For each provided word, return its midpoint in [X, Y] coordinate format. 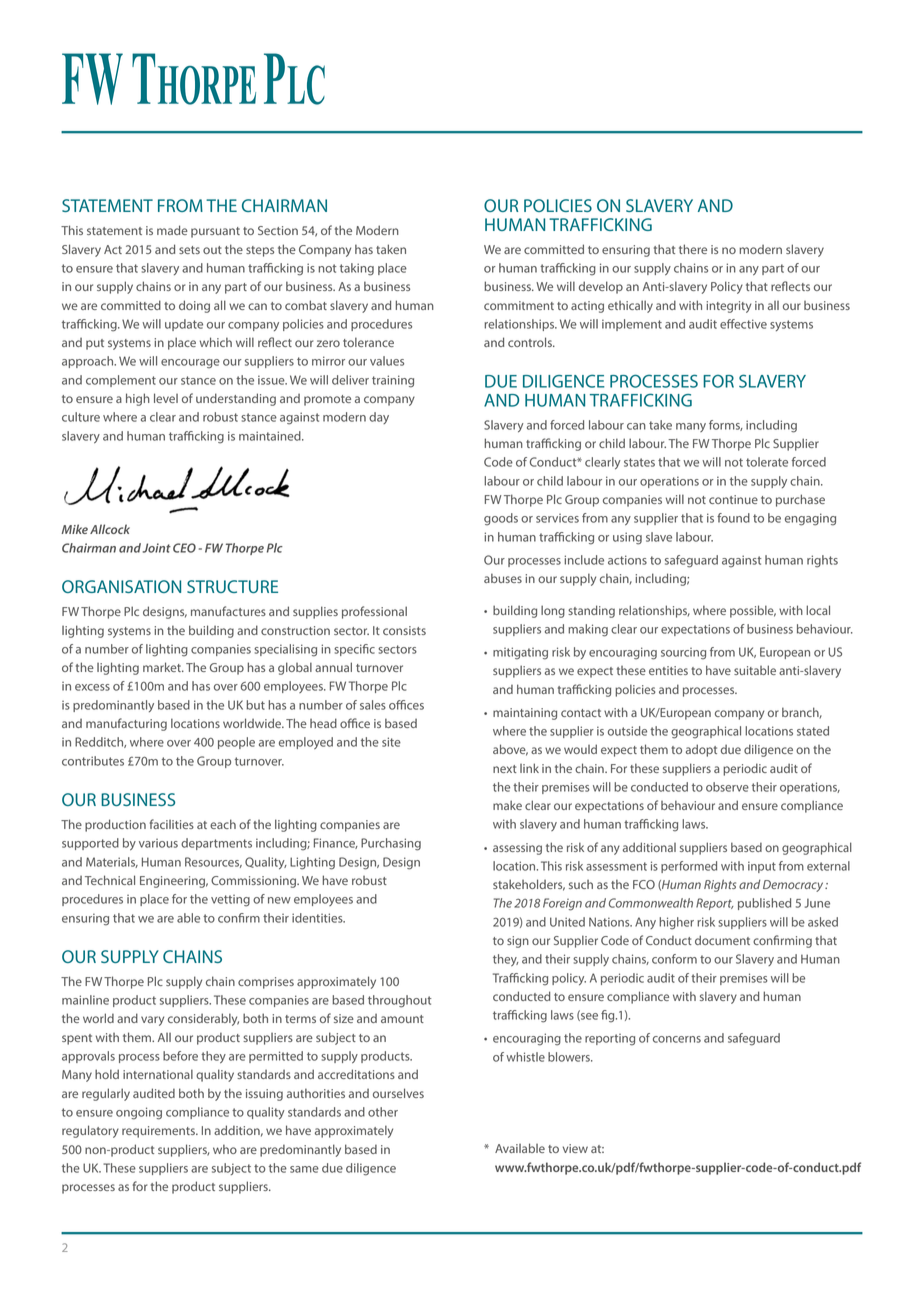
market [163, 667]
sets [189, 250]
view [575, 1148]
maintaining [525, 714]
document [722, 940]
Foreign [562, 904]
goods [501, 519]
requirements [159, 1132]
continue [733, 499]
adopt [701, 750]
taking [357, 269]
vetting [230, 901]
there [693, 249]
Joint [157, 548]
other [383, 1112]
